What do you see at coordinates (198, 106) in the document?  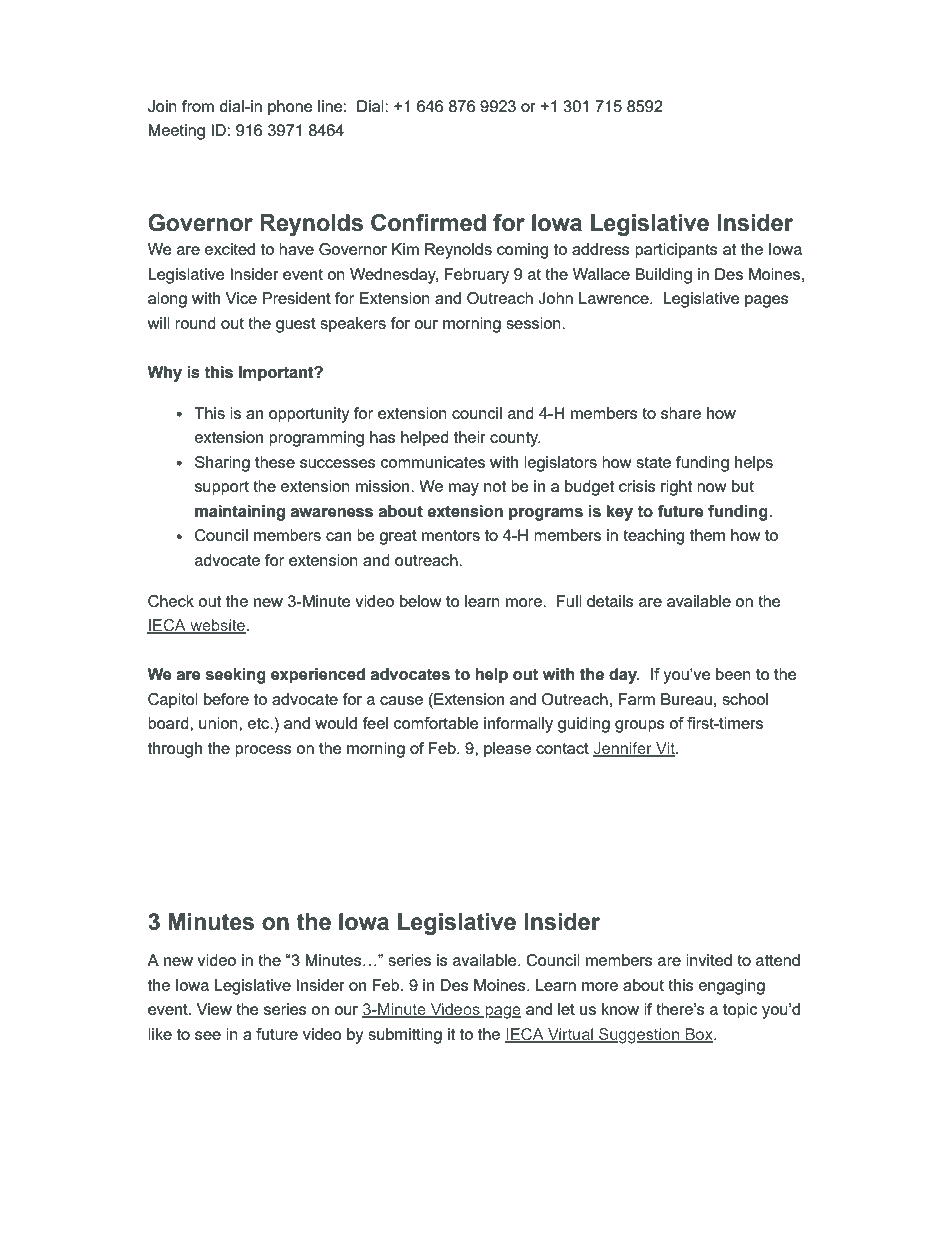 I see `from` at bounding box center [198, 106].
